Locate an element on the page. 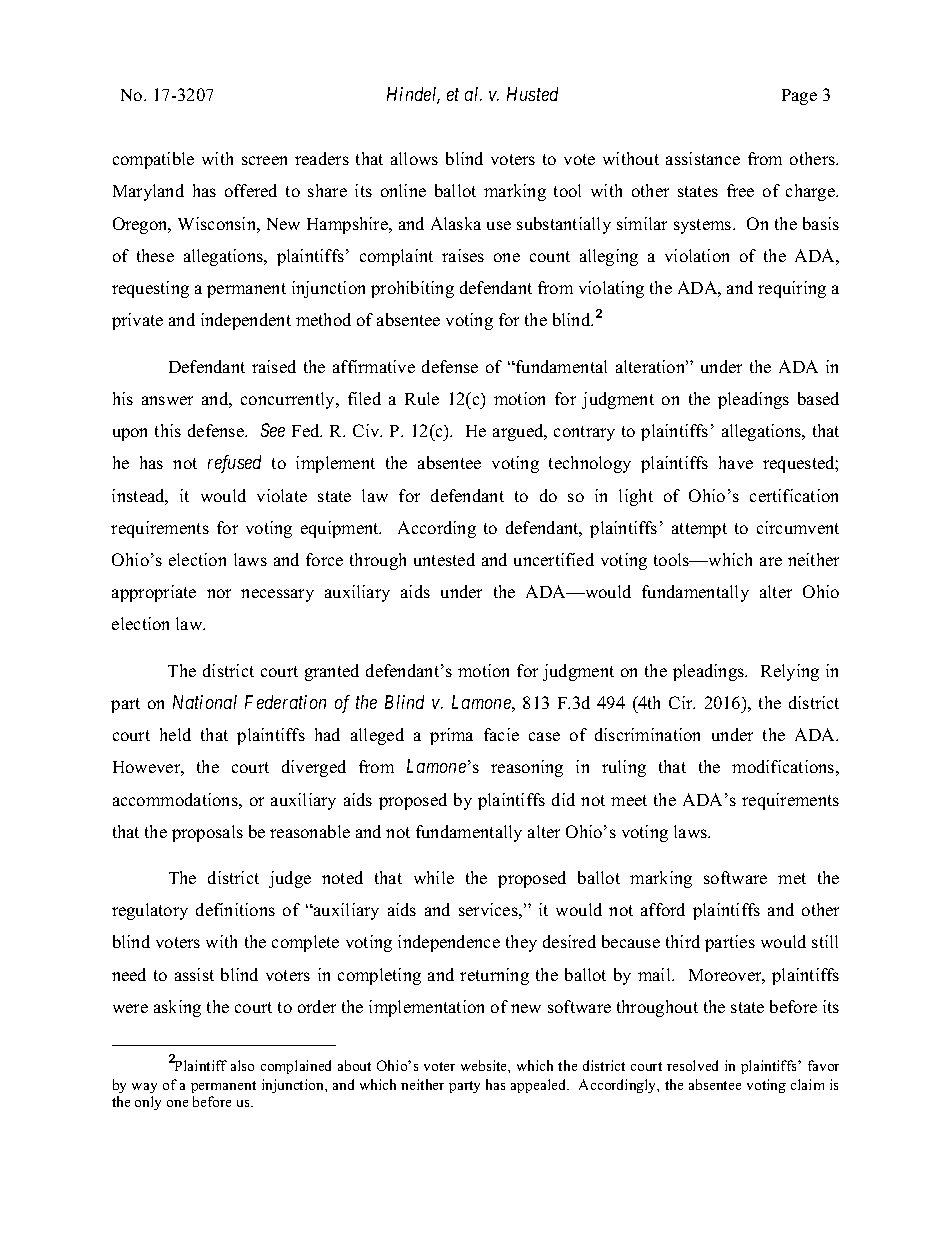  have is located at coordinates (736, 462).
